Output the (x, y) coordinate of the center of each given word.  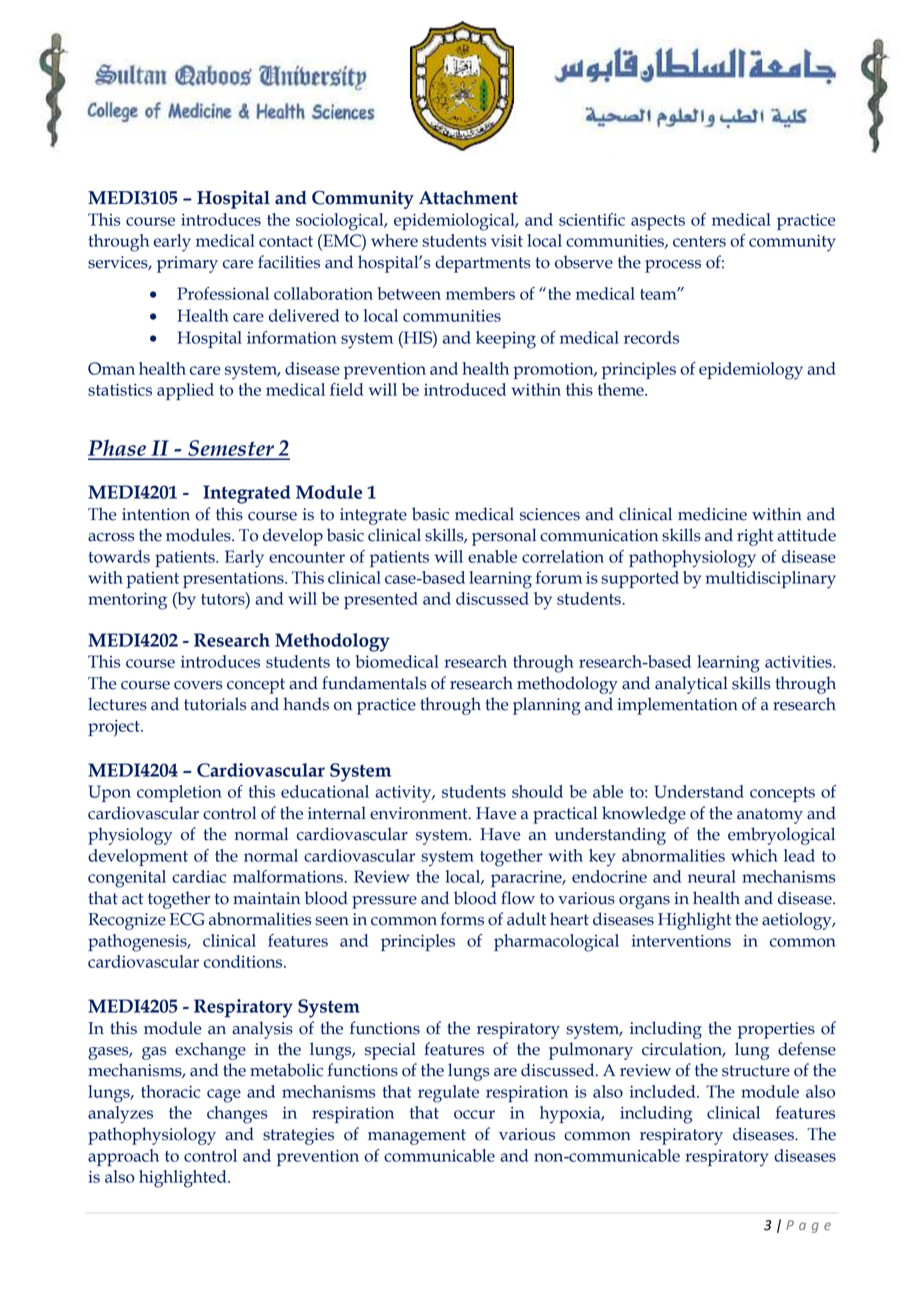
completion (179, 793)
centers (699, 241)
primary (187, 264)
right (755, 537)
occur (474, 1114)
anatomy (770, 816)
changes (237, 1115)
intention (156, 514)
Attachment (468, 197)
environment (420, 813)
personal (504, 537)
